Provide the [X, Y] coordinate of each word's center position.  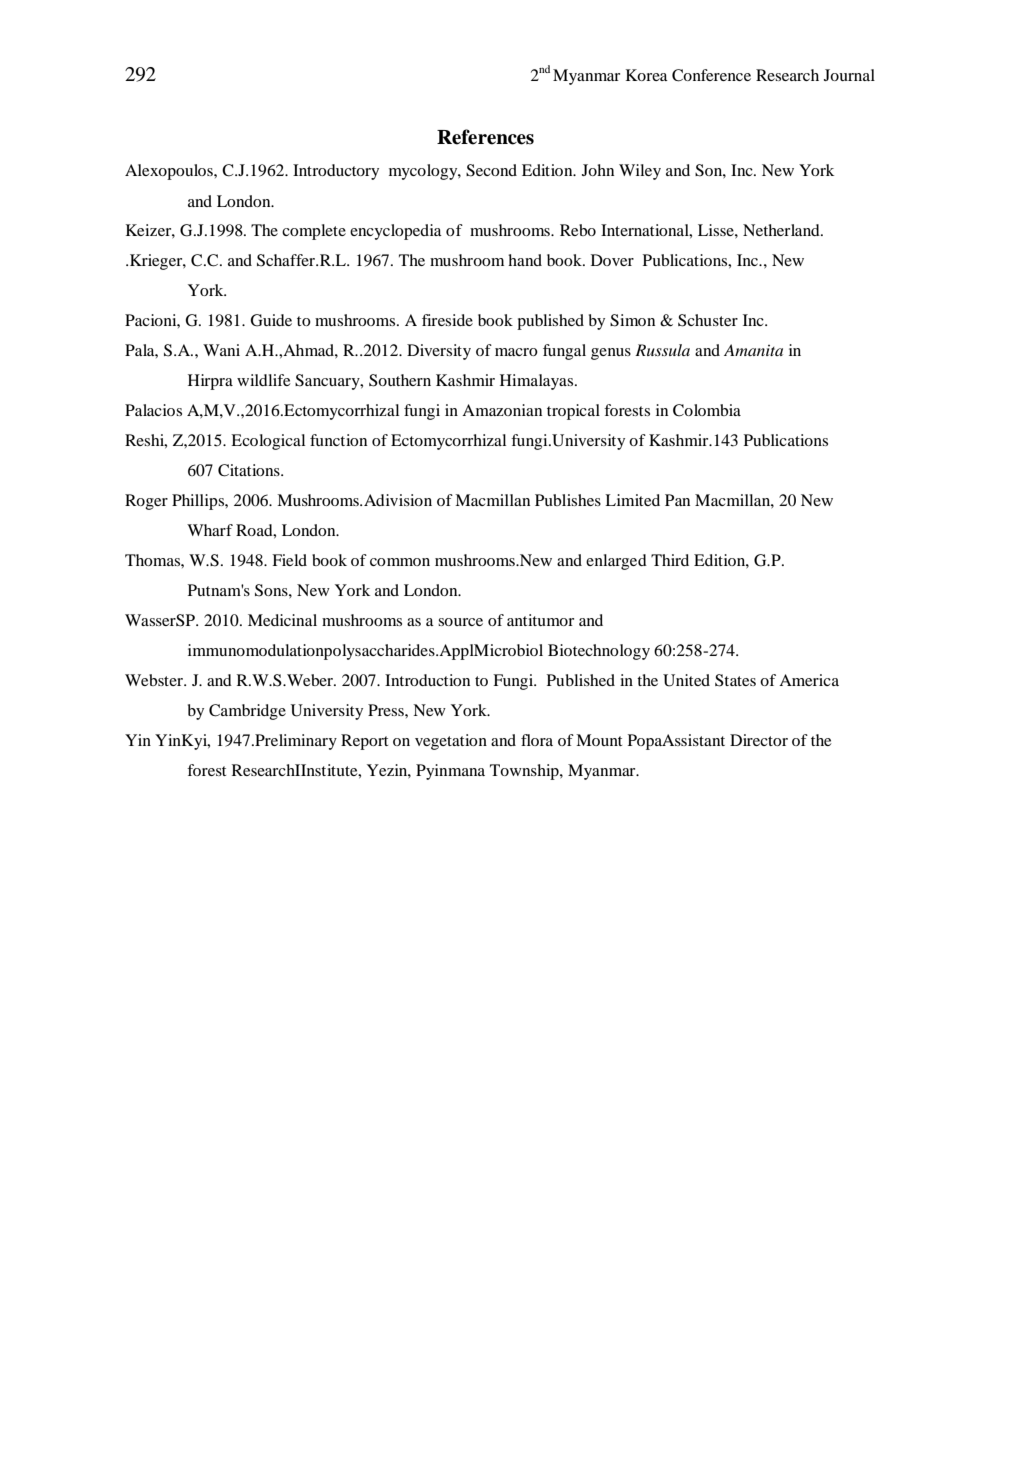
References [485, 137]
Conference [711, 75]
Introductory [336, 172]
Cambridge [247, 712]
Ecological [268, 442]
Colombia [707, 410]
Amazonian [502, 410]
